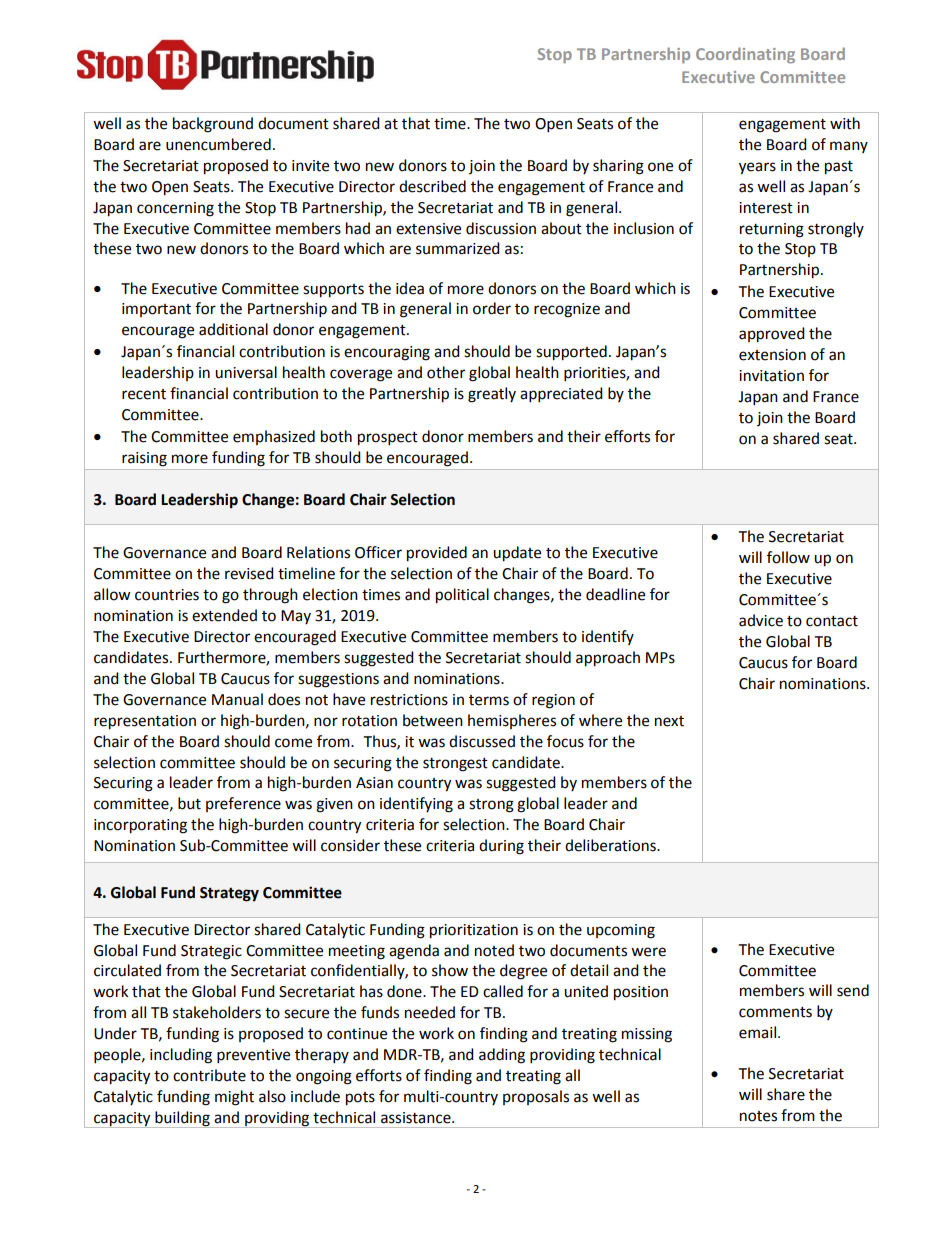  What do you see at coordinates (745, 55) in the screenshot?
I see `Coordinating` at bounding box center [745, 55].
